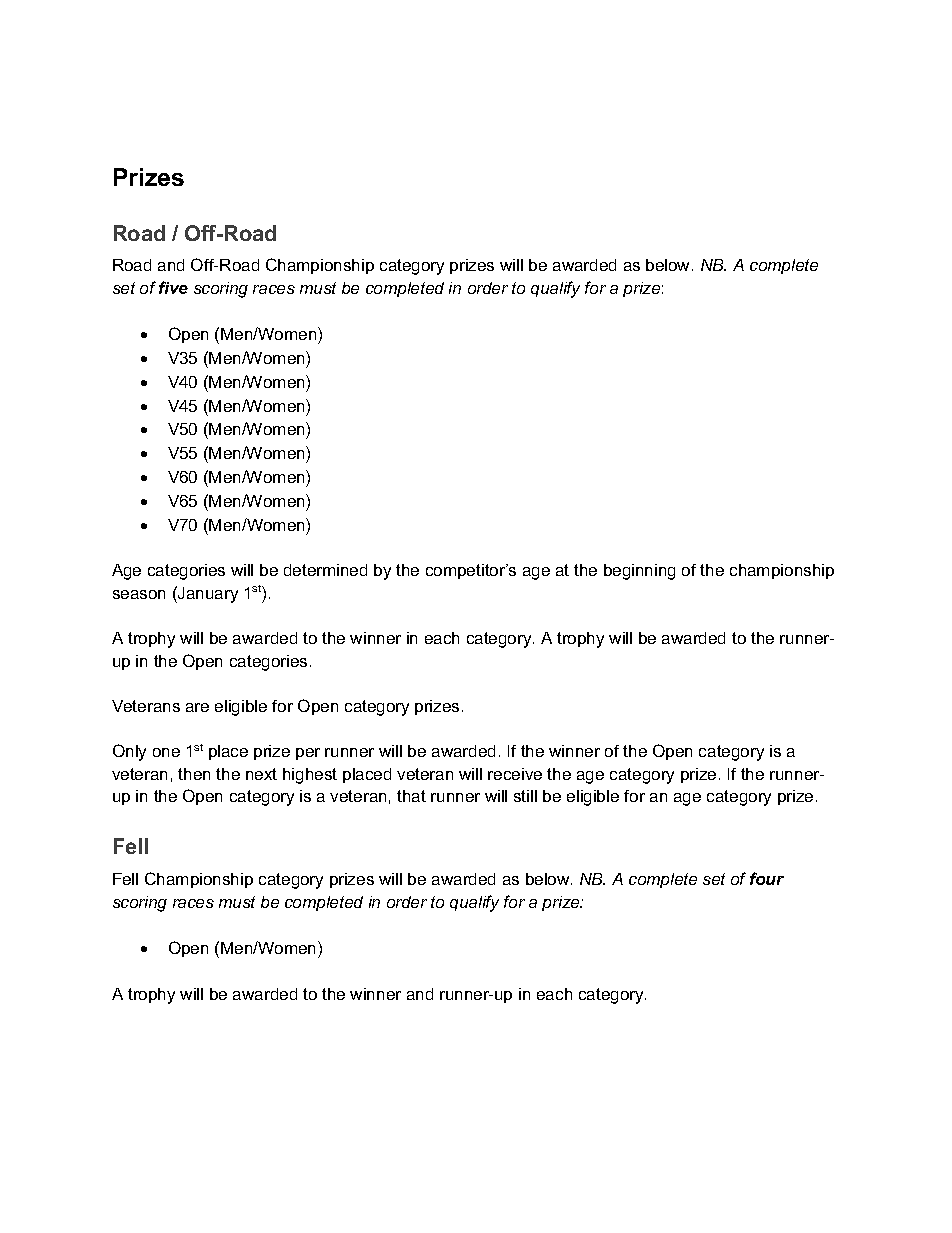  Describe the element at coordinates (325, 570) in the image. I see `determined` at that location.
